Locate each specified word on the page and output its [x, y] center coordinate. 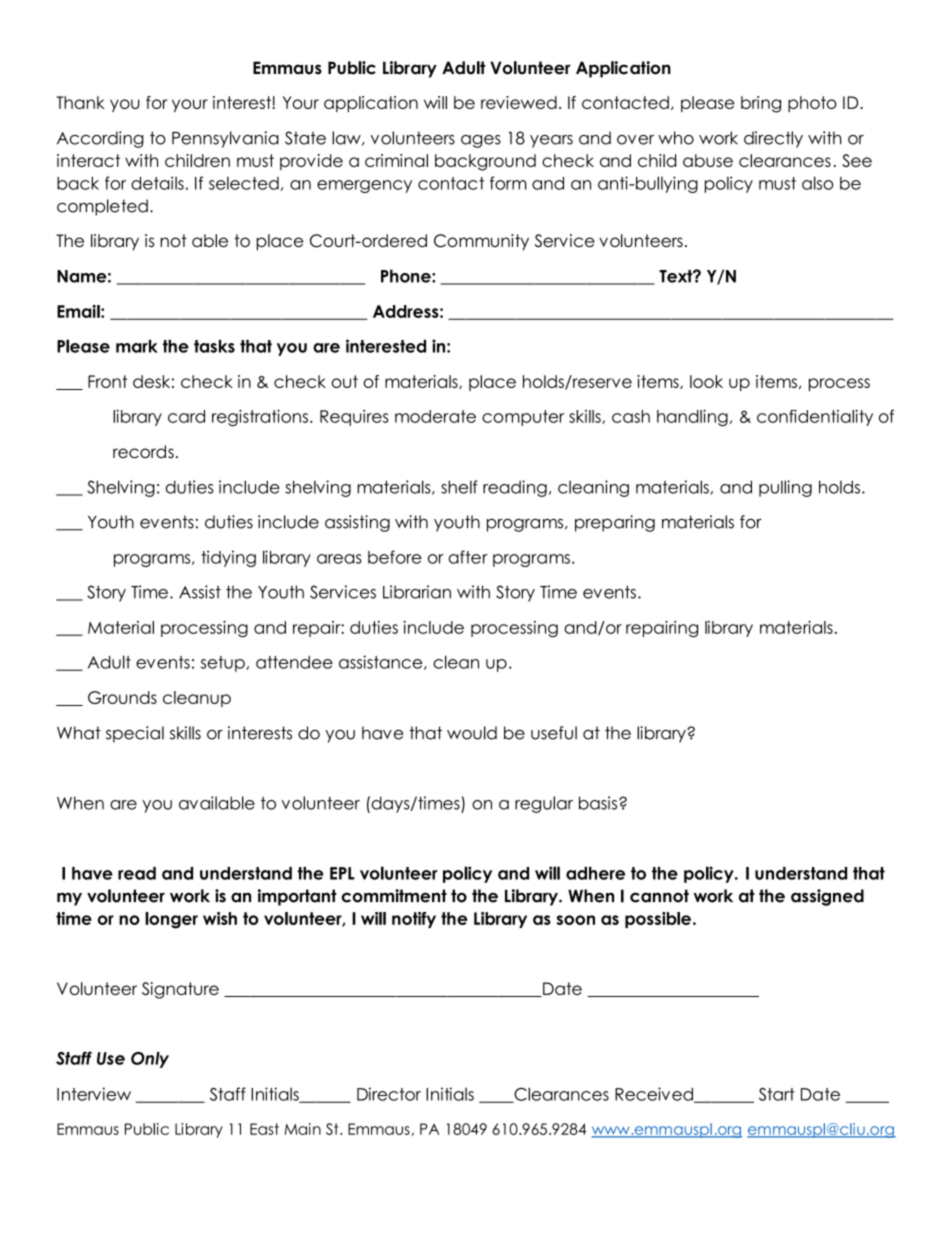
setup [224, 664]
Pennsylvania [225, 139]
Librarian [417, 592]
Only [150, 1060]
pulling [785, 488]
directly [773, 139]
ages [481, 141]
